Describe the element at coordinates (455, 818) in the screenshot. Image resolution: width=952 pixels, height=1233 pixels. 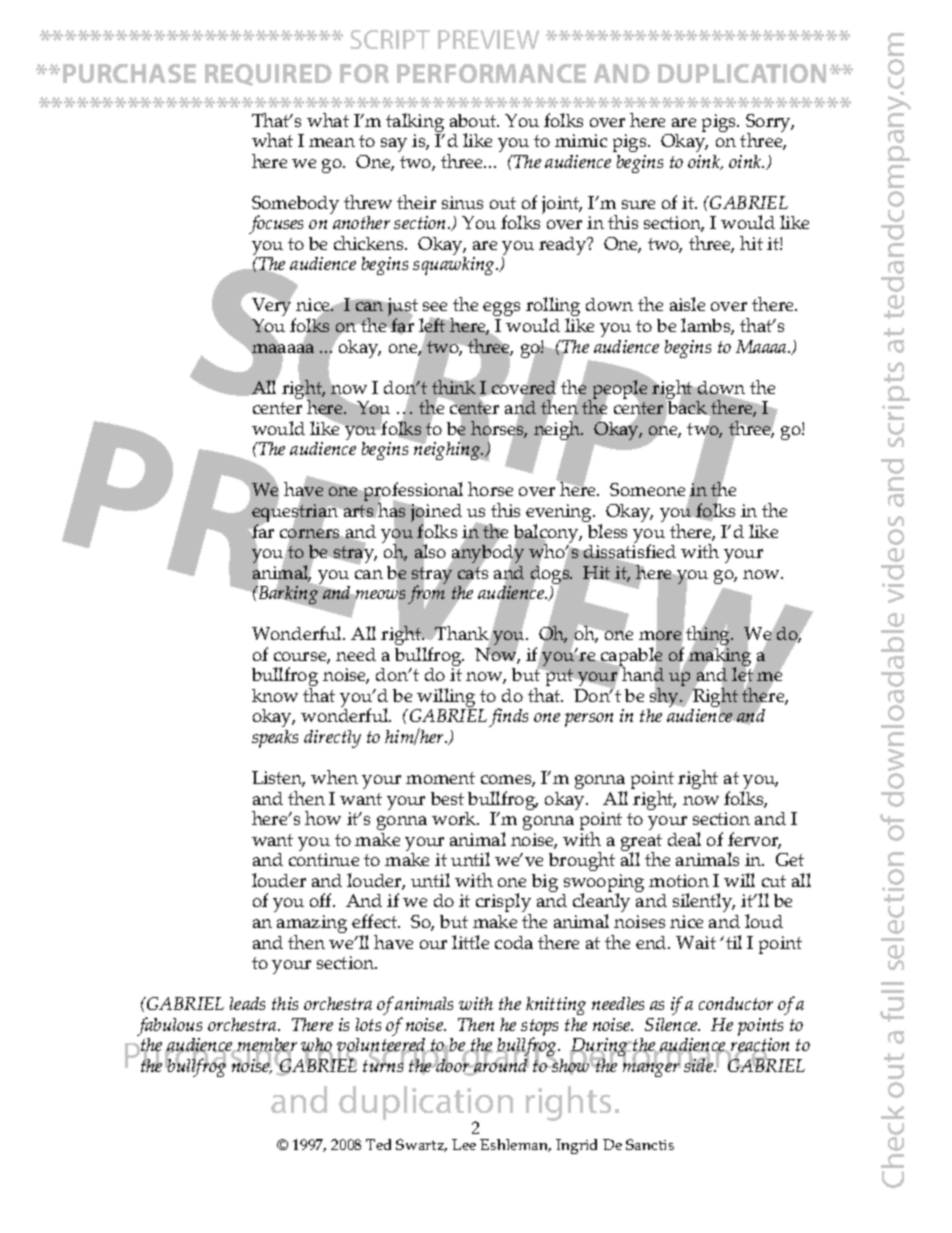
I see `work` at that location.
